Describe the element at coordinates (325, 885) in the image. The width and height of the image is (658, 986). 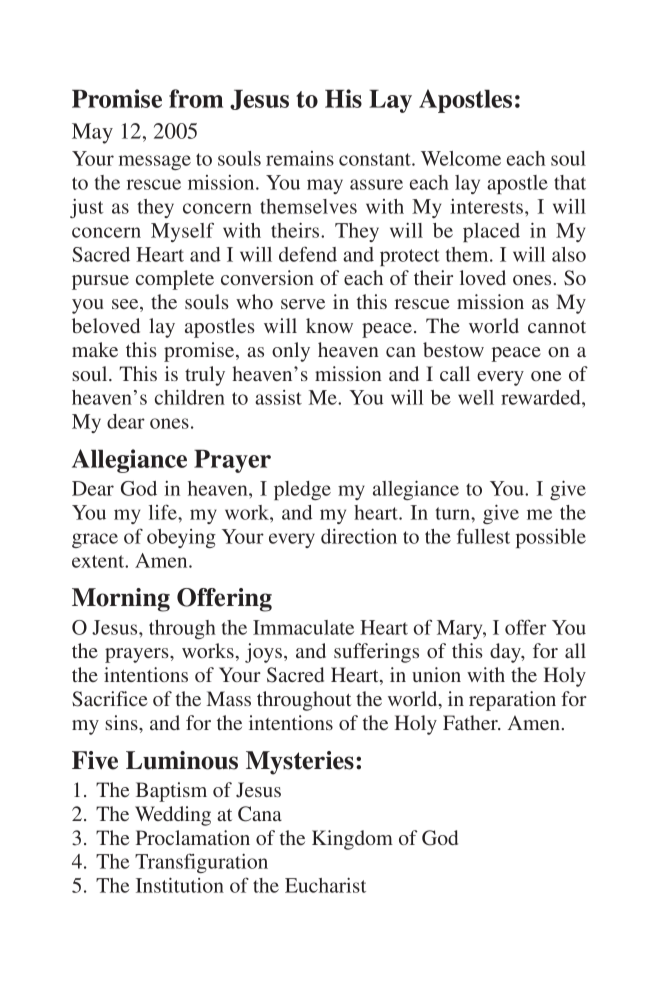
I see `Eucharist` at that location.
